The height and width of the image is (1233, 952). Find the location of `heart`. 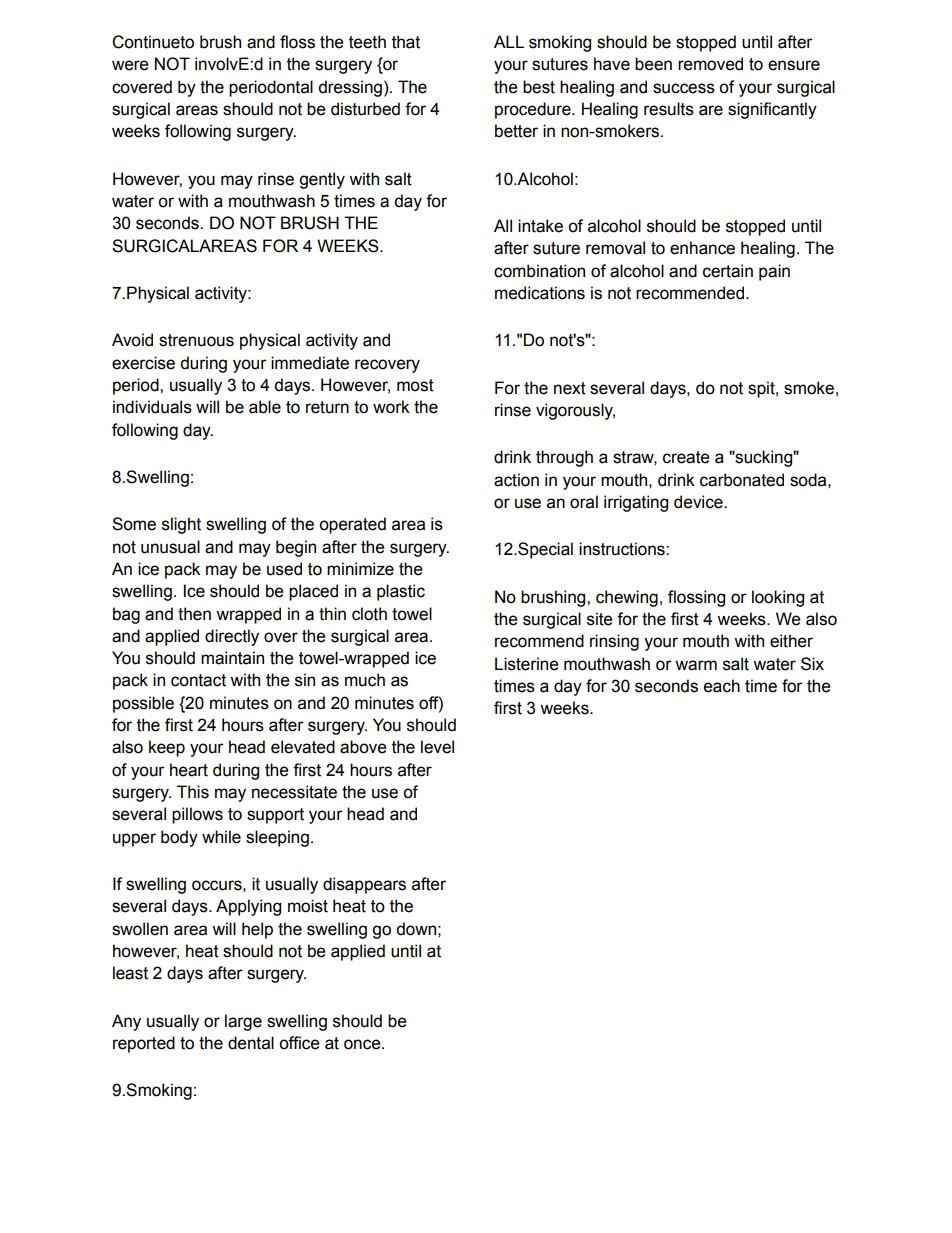

heart is located at coordinates (189, 770).
